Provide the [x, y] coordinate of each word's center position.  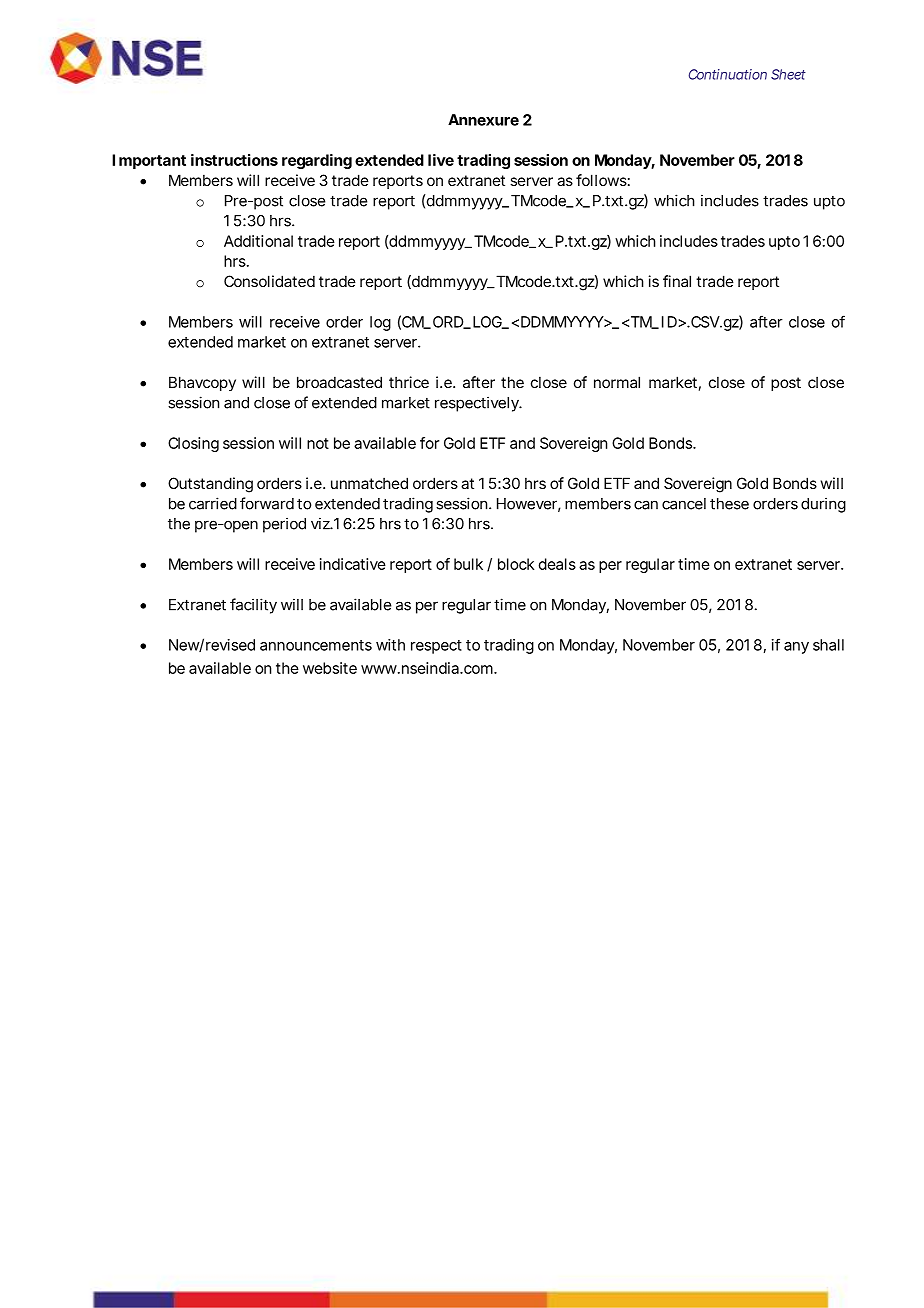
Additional [258, 241]
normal [617, 382]
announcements [316, 645]
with [390, 645]
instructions [234, 160]
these [729, 504]
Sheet [788, 74]
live [441, 160]
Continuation [728, 74]
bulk [468, 564]
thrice [409, 382]
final [677, 281]
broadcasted [339, 382]
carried [213, 503]
